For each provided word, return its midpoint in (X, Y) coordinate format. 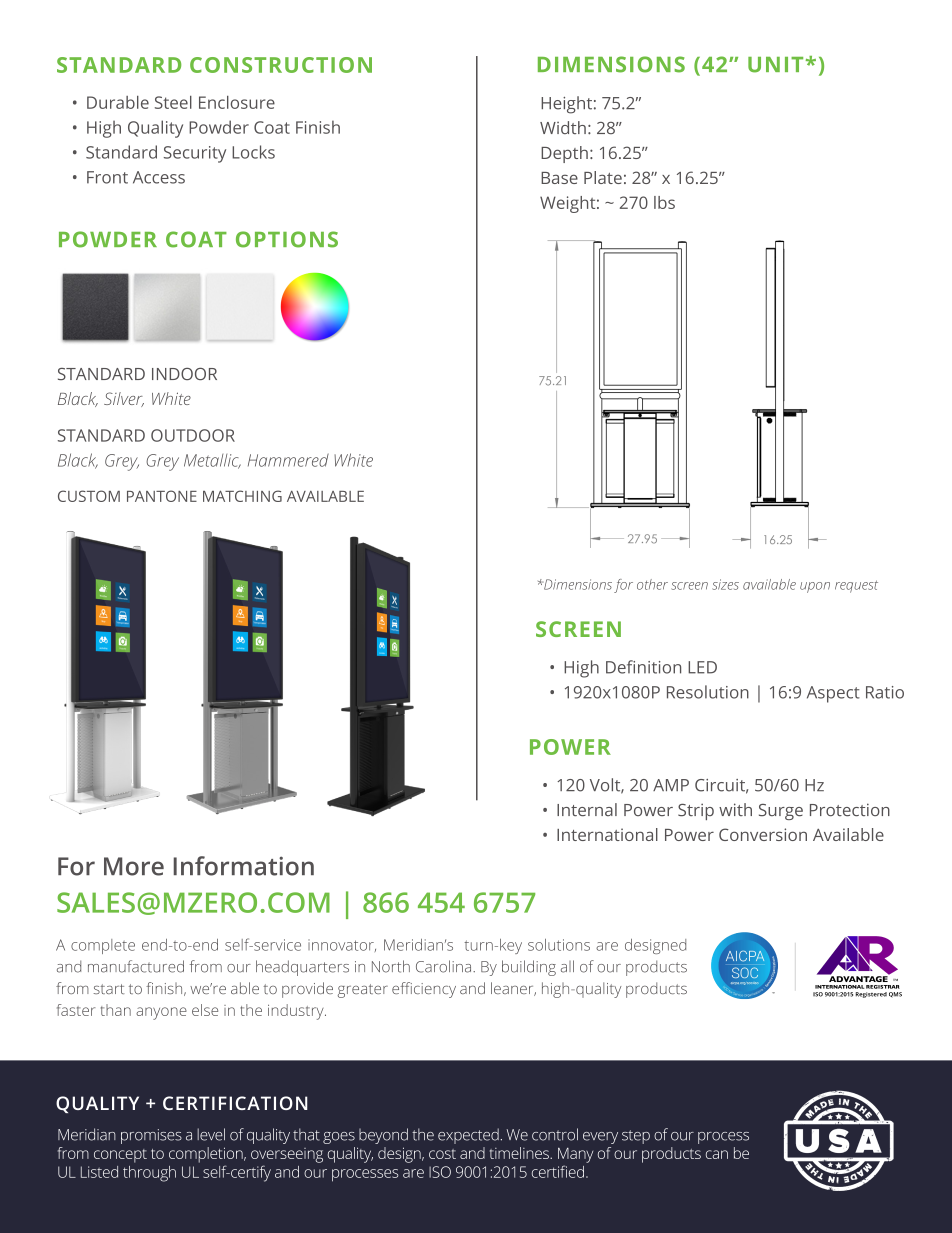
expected (468, 1136)
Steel (173, 102)
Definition (643, 667)
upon (815, 587)
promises (151, 1136)
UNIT (775, 65)
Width (563, 127)
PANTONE (162, 496)
